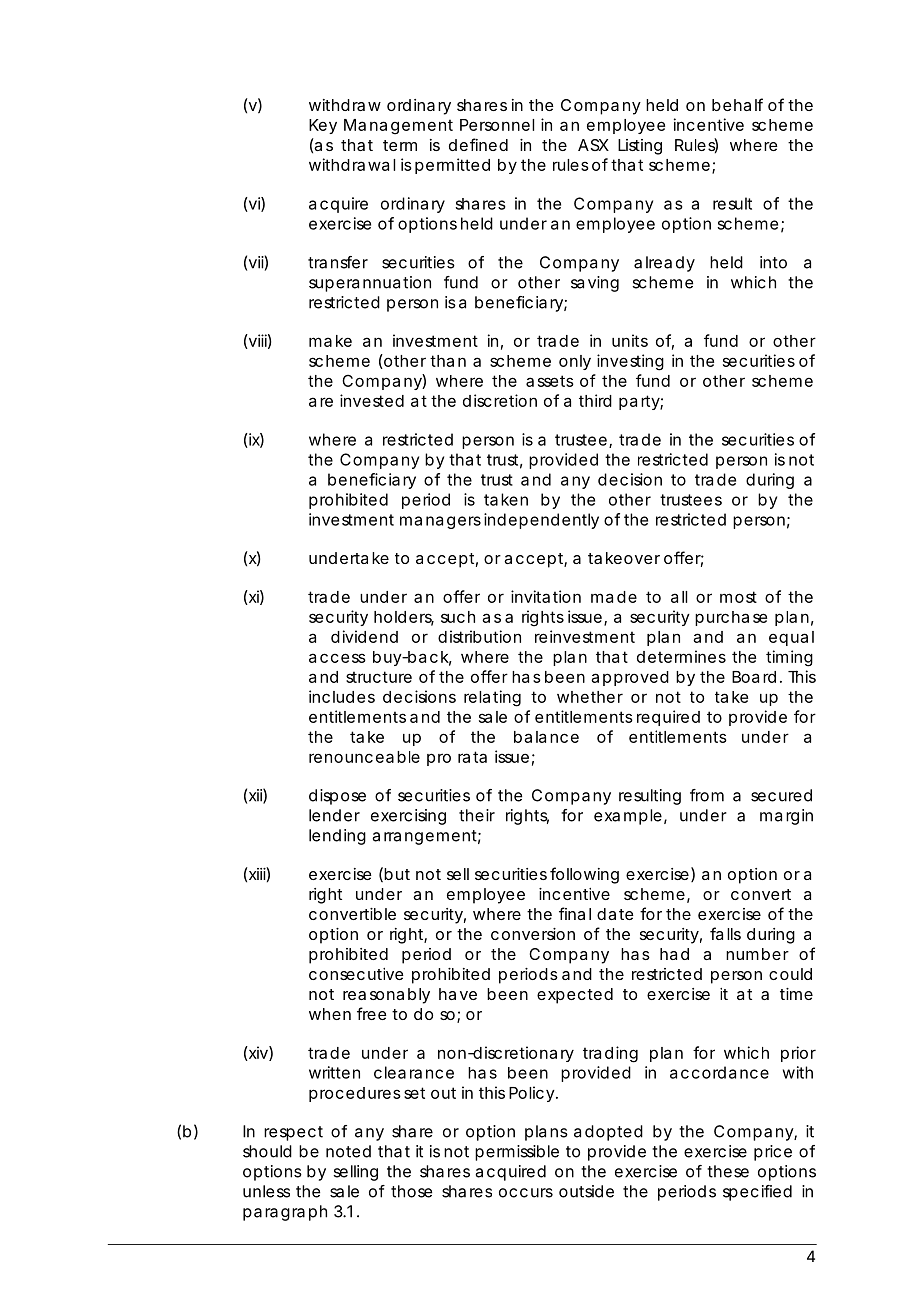 This image has width=924, height=1308. I want to click on behalf, so click(737, 104).
